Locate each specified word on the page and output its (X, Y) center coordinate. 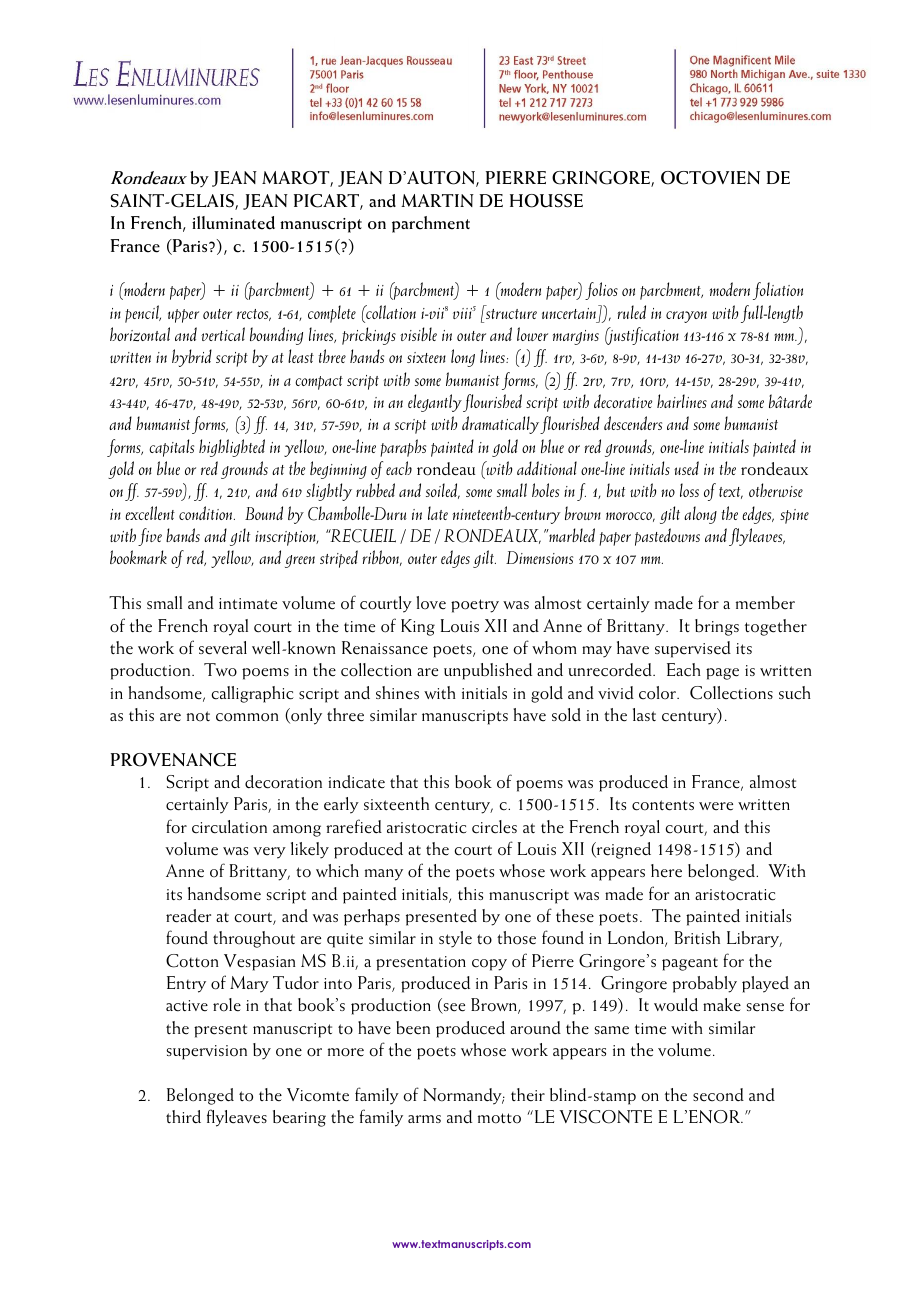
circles (494, 827)
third (183, 1117)
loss (689, 490)
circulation (229, 827)
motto (499, 1118)
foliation (778, 291)
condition (207, 513)
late (438, 513)
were (716, 806)
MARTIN (437, 200)
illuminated (233, 223)
